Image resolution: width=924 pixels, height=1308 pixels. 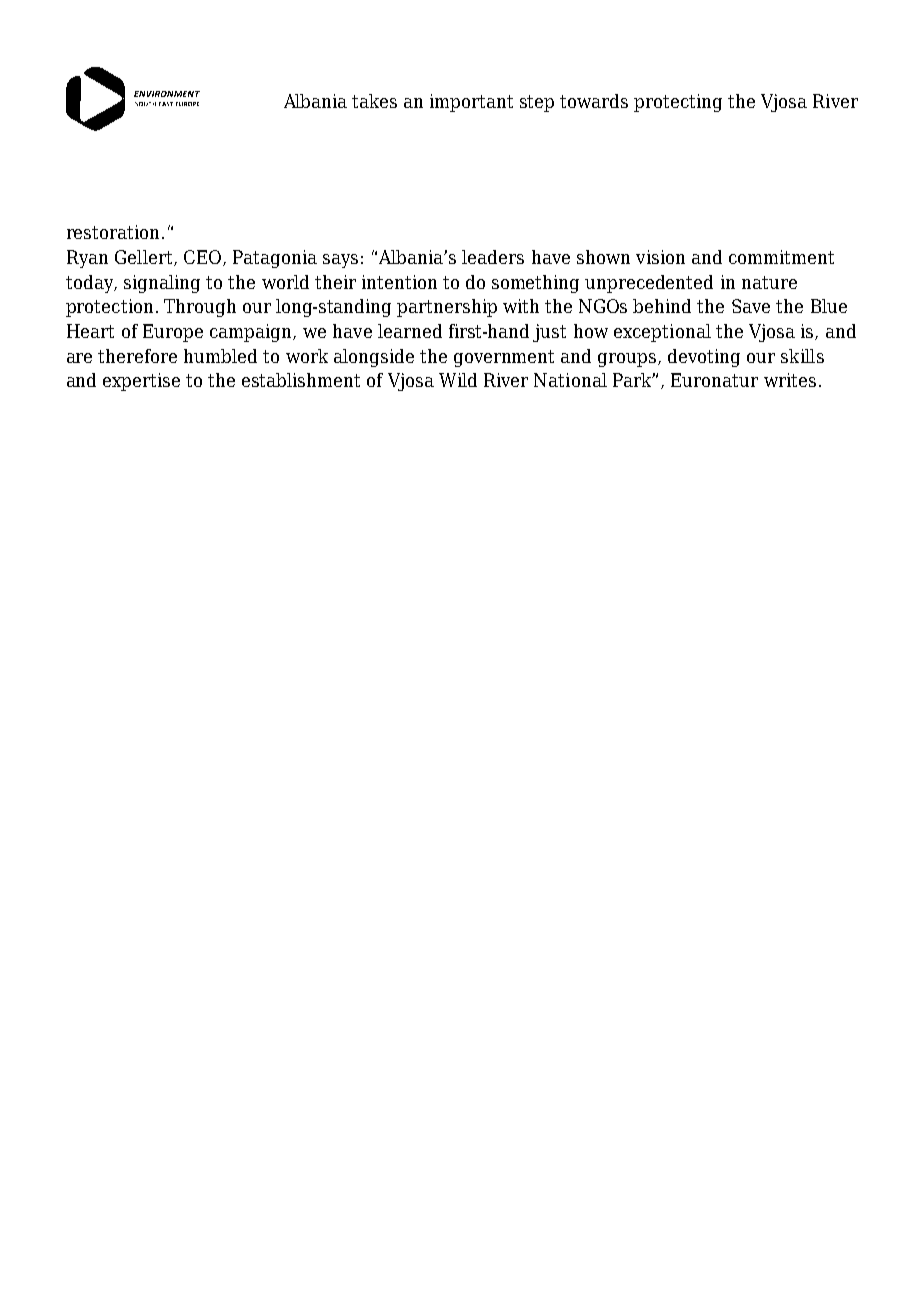 What do you see at coordinates (678, 103) in the screenshot?
I see `protecting` at bounding box center [678, 103].
